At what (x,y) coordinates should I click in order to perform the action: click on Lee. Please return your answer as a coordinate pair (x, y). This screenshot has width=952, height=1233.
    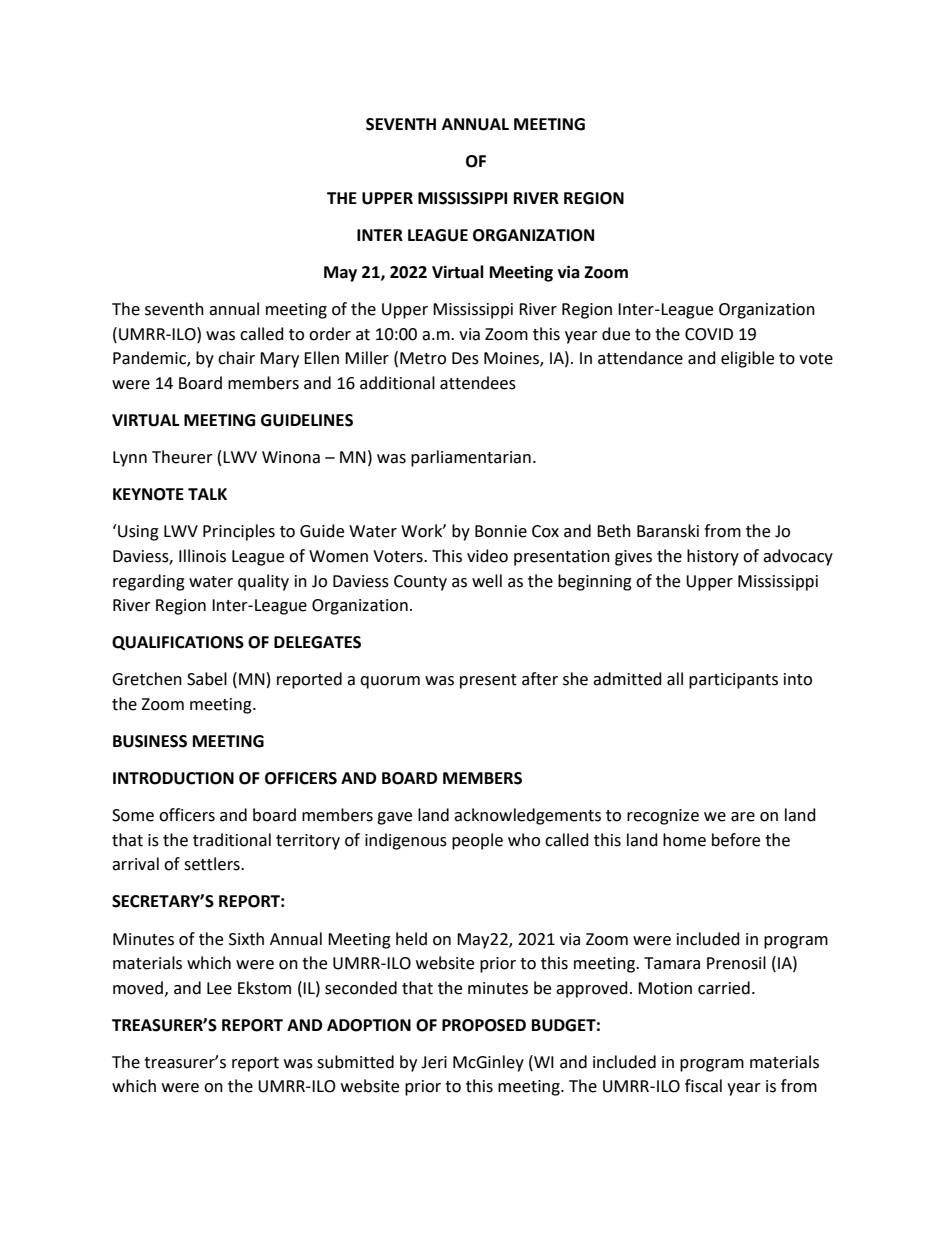
    Looking at the image, I should click on (219, 988).
